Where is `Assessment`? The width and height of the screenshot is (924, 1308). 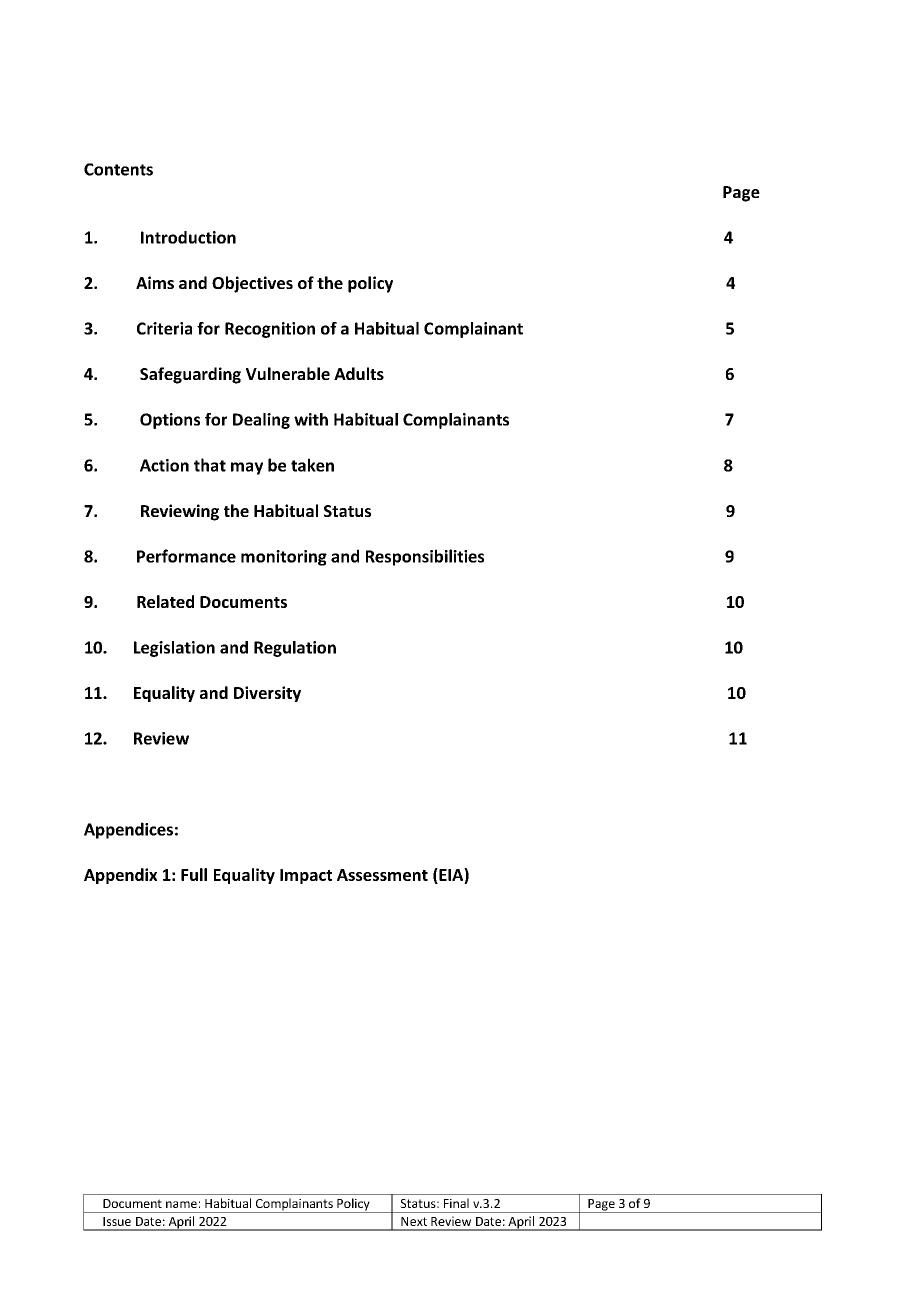 Assessment is located at coordinates (382, 875).
